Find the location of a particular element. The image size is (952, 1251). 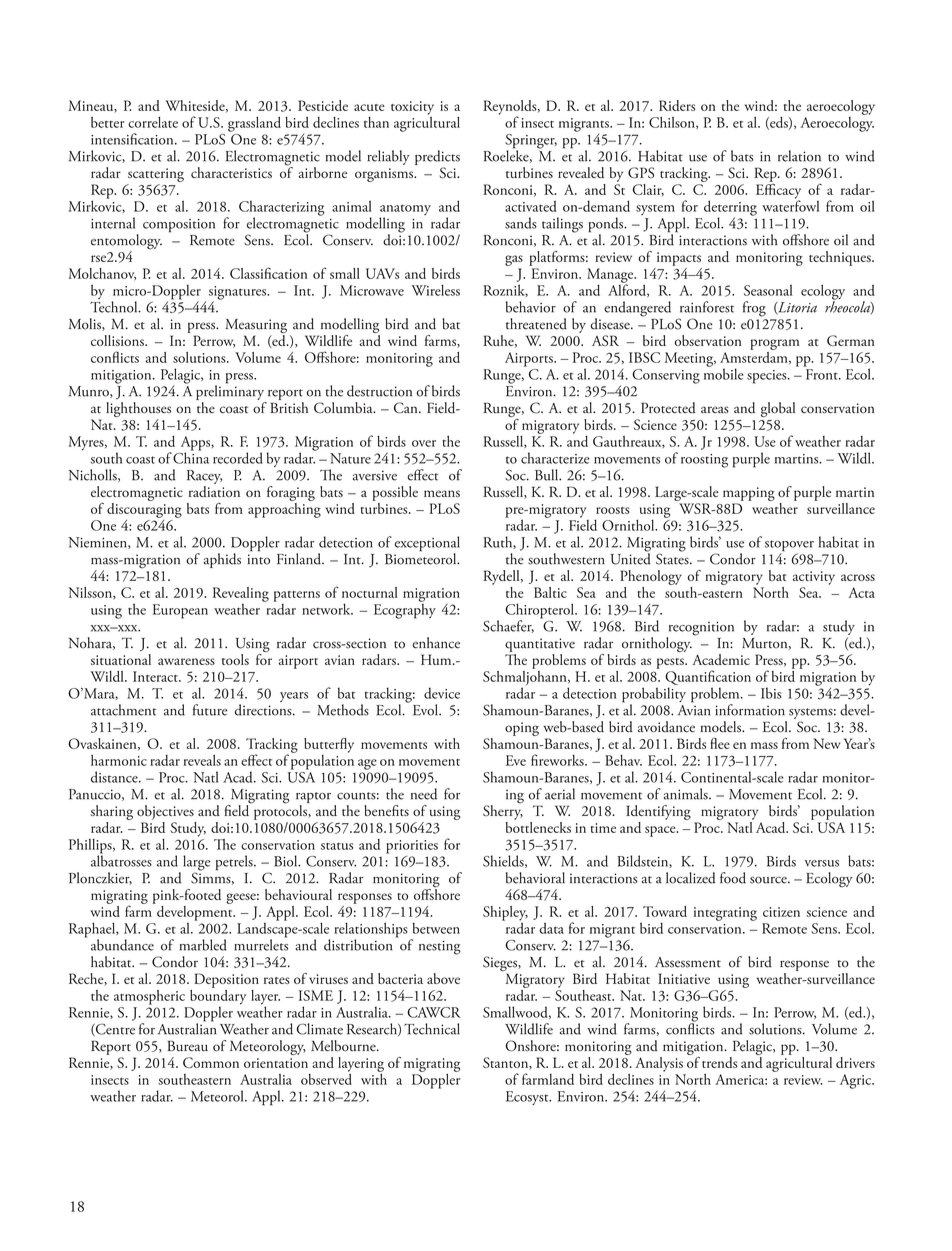

European is located at coordinates (180, 611).
